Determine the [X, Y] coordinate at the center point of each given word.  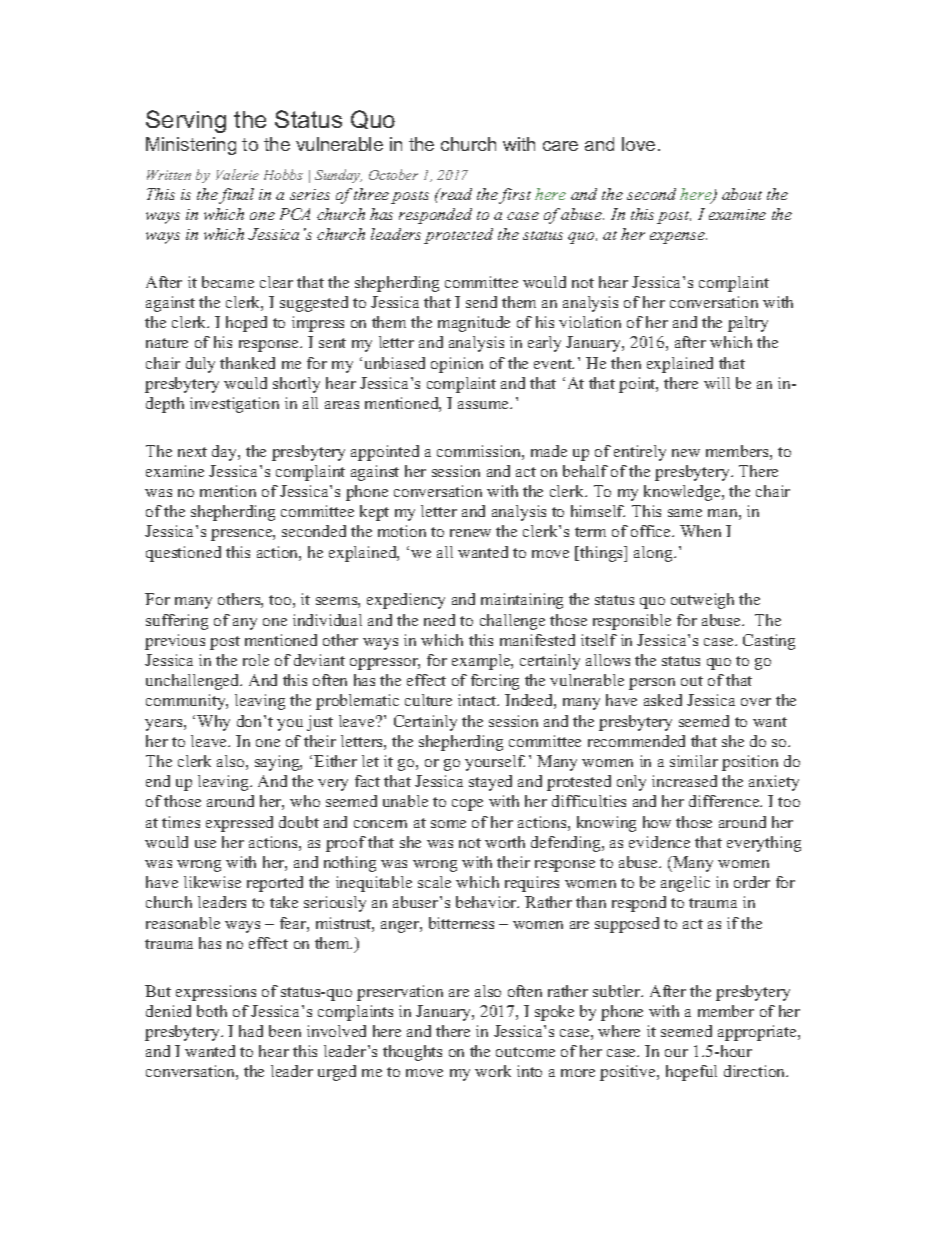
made [549, 451]
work [493, 1071]
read [455, 194]
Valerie [237, 174]
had [251, 1031]
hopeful [691, 1073]
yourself [495, 763]
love [638, 144]
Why [213, 723]
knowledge [683, 493]
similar [694, 761]
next [192, 452]
